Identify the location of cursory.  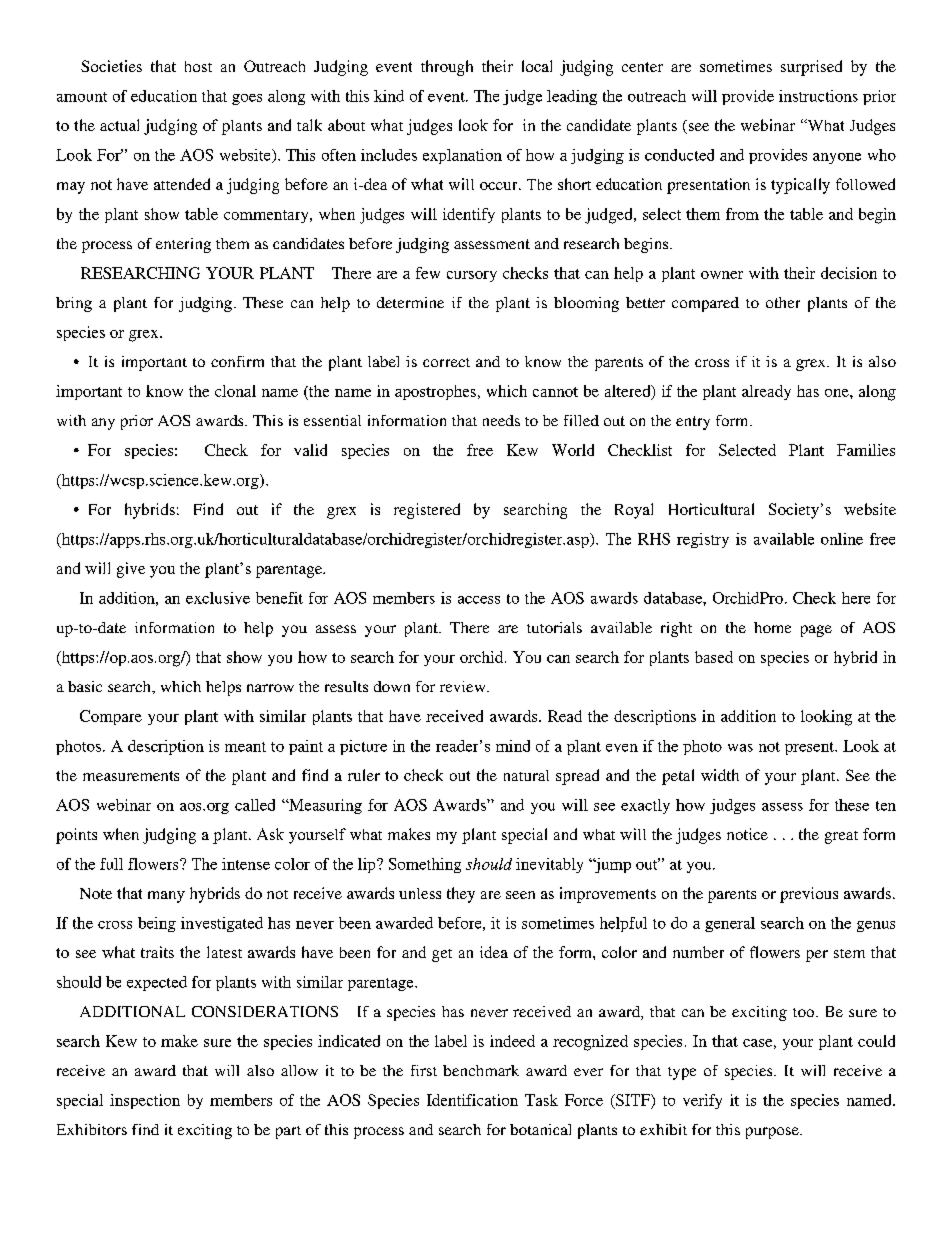
(472, 276).
